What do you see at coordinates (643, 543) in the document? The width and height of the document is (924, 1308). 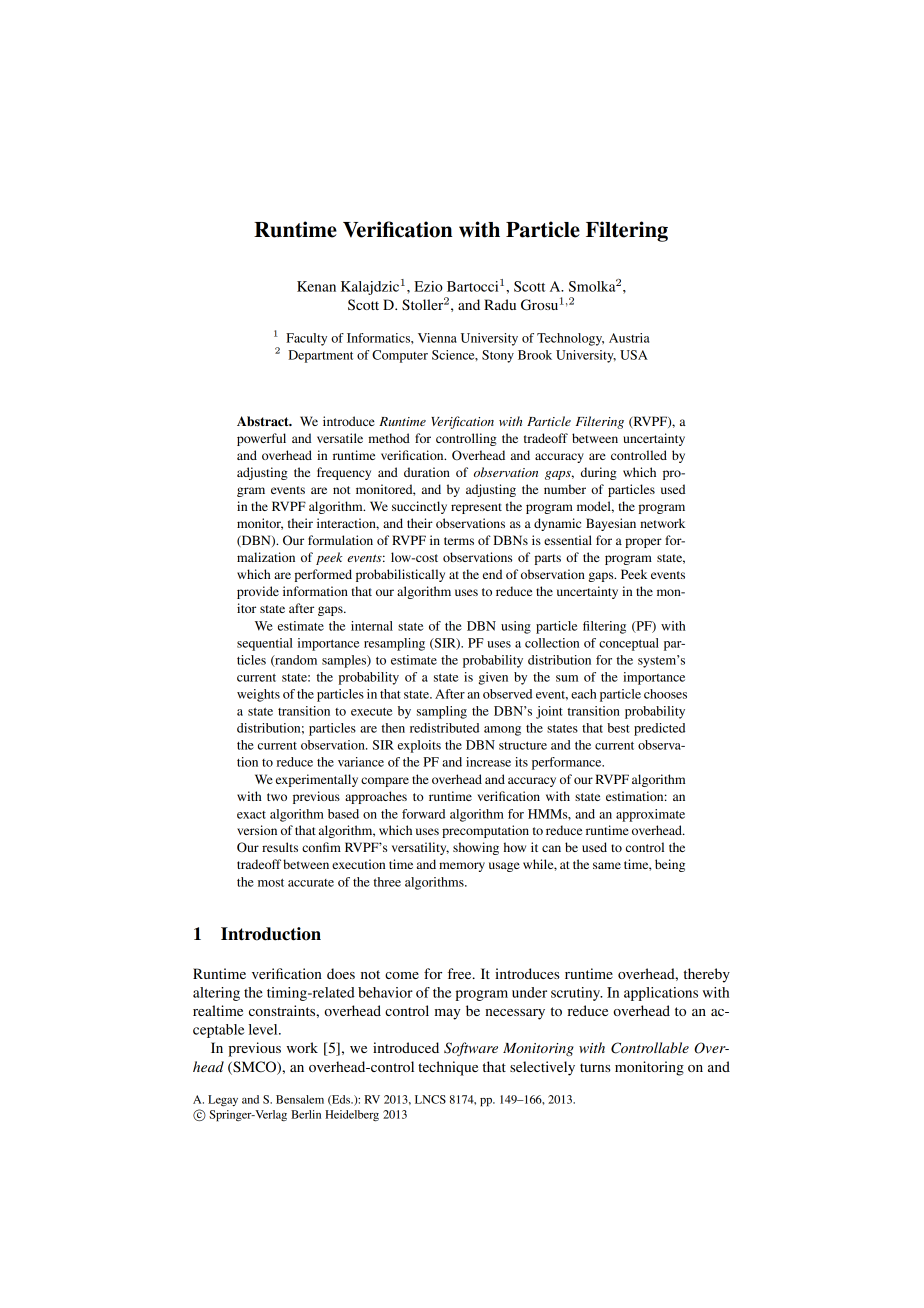 I see `proper` at bounding box center [643, 543].
